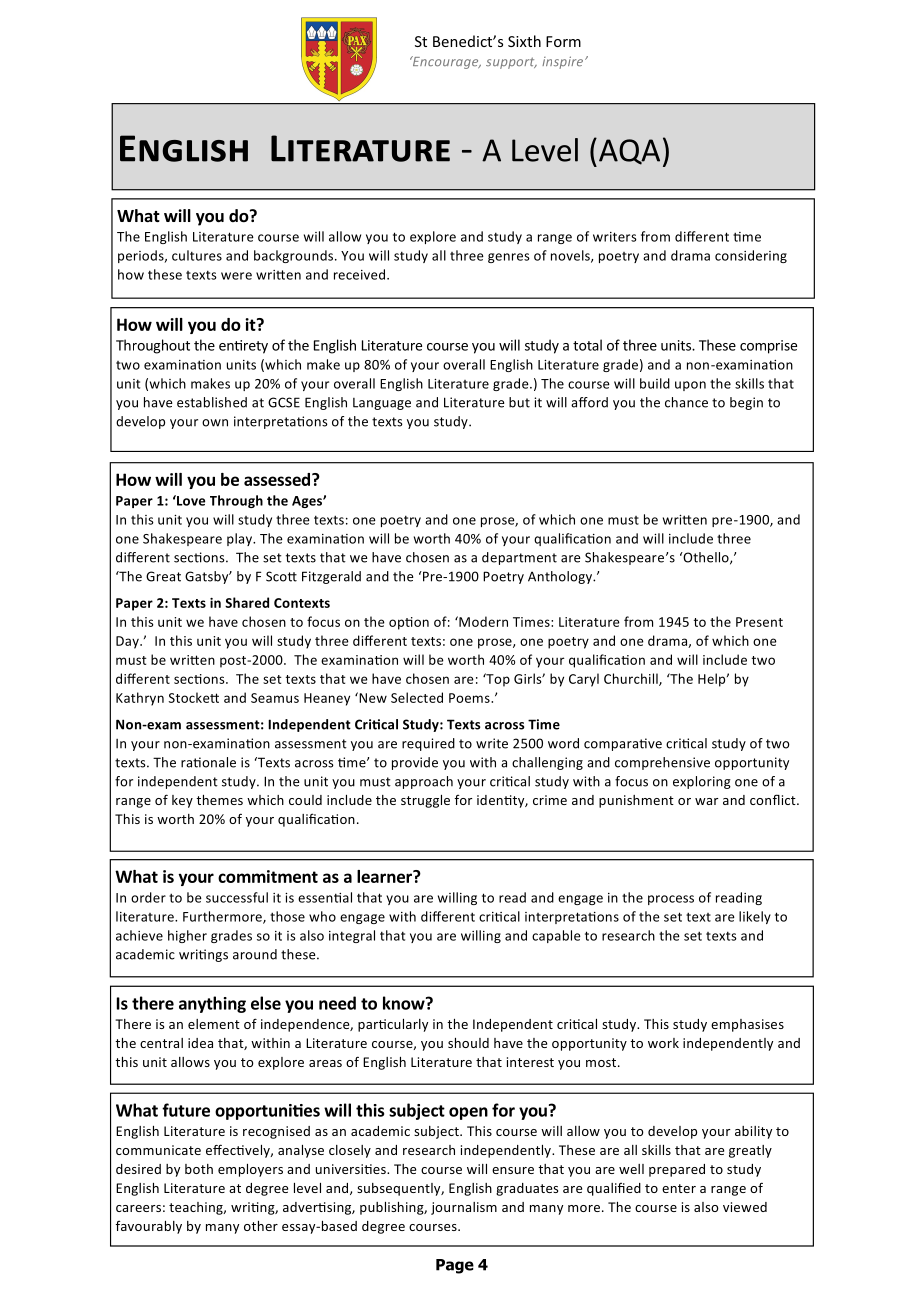 The height and width of the page is (1308, 924). I want to click on cultures, so click(197, 255).
